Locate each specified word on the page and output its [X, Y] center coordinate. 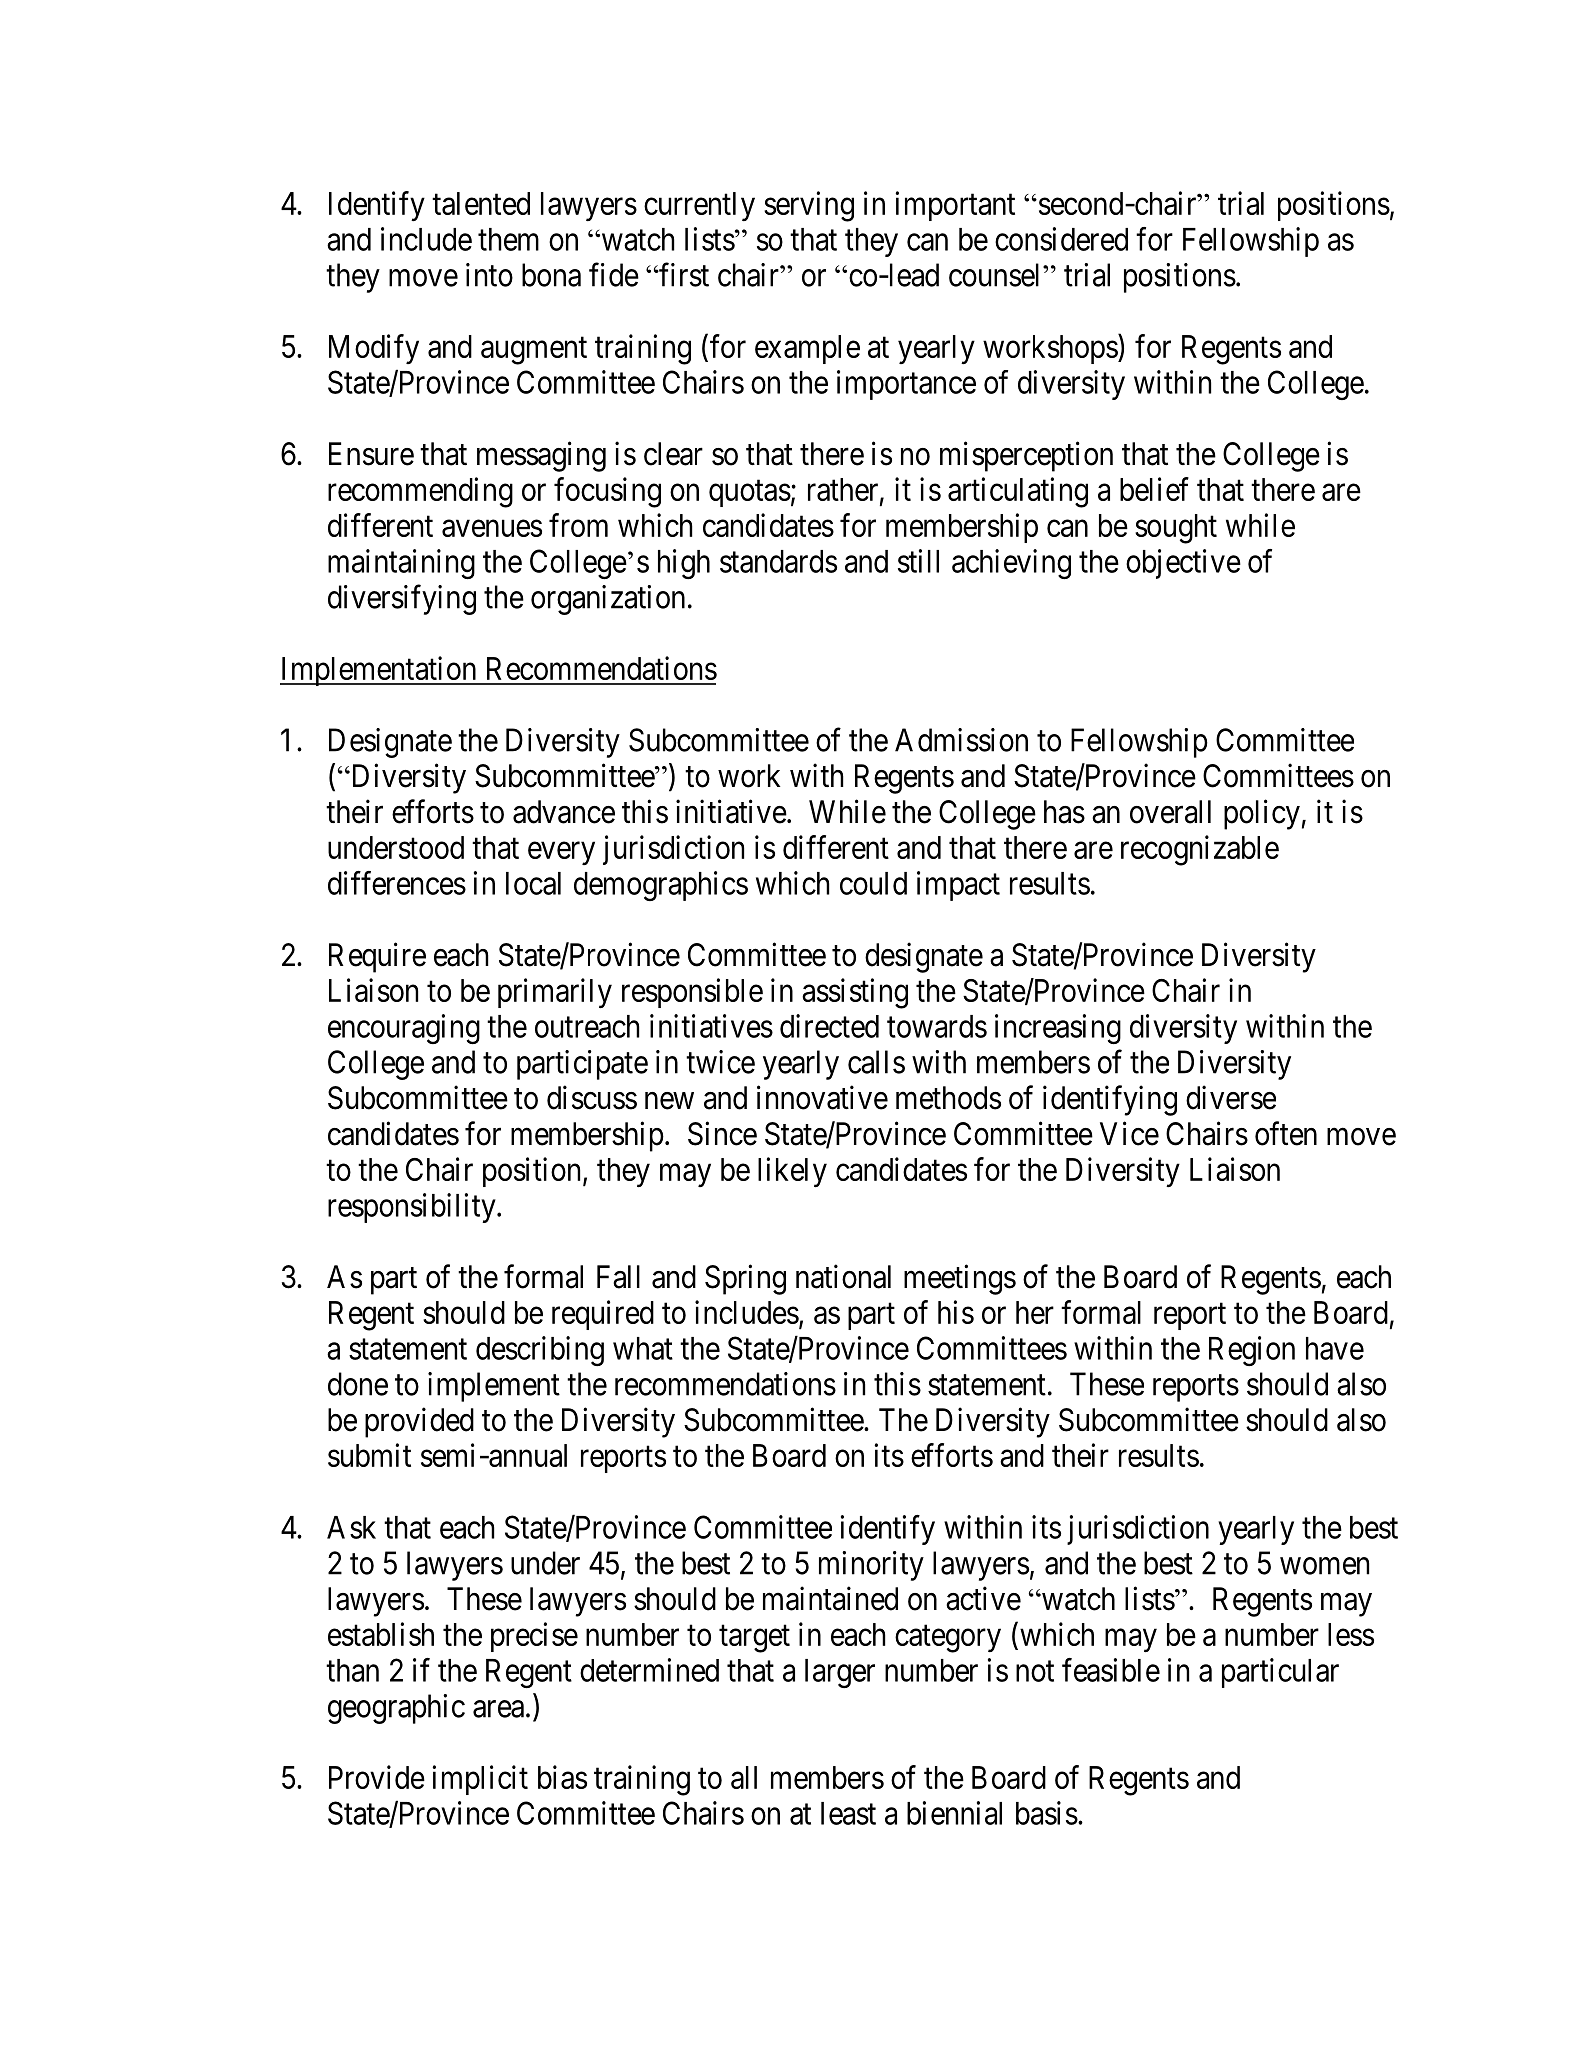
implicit [480, 1780]
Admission [961, 740]
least [848, 1813]
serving [809, 206]
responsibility [413, 1208]
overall [1170, 812]
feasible [1111, 1670]
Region [1252, 1351]
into [489, 275]
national [843, 1276]
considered [1061, 239]
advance [564, 812]
